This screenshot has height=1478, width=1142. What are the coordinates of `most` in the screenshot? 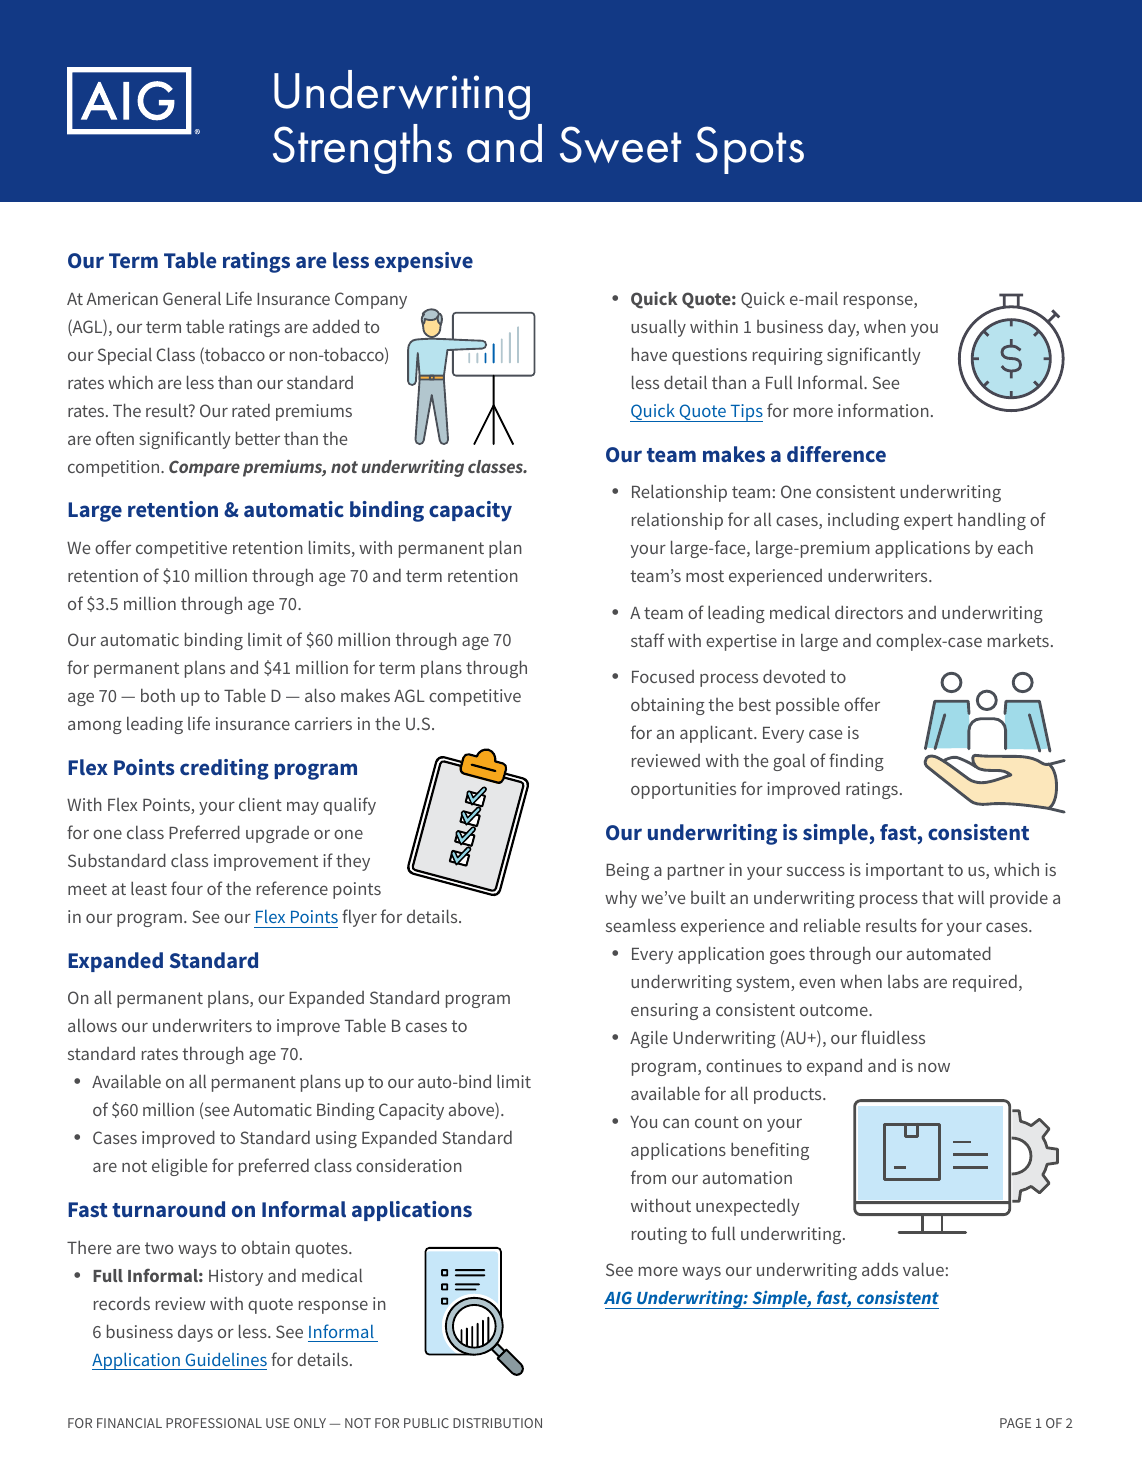 It's located at (705, 576).
